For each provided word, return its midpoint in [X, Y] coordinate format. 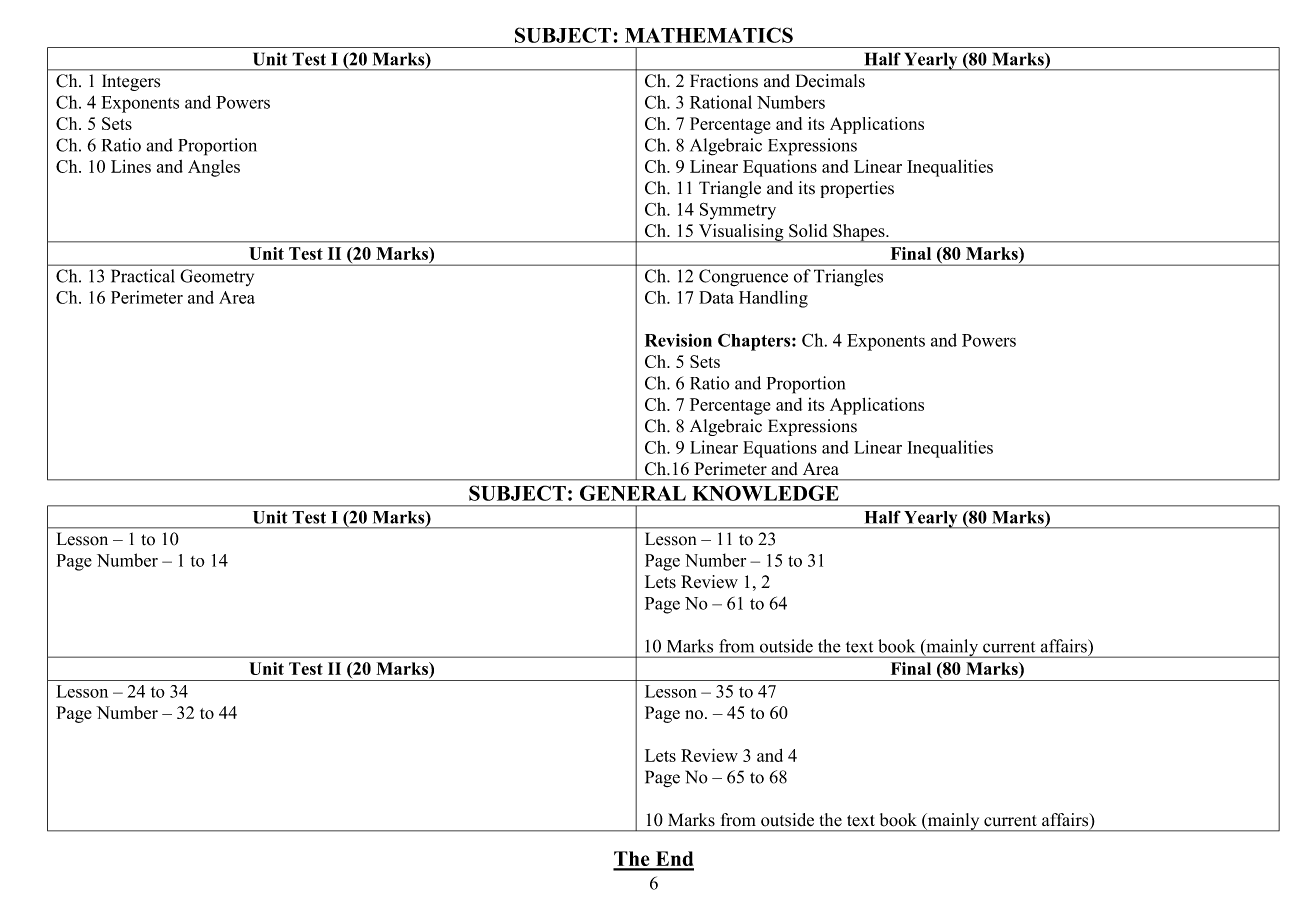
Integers [131, 82]
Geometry [217, 277]
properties [857, 189]
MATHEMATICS [709, 35]
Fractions [724, 81]
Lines [131, 166]
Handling [773, 299]
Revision [678, 340]
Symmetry [738, 211]
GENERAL [633, 493]
